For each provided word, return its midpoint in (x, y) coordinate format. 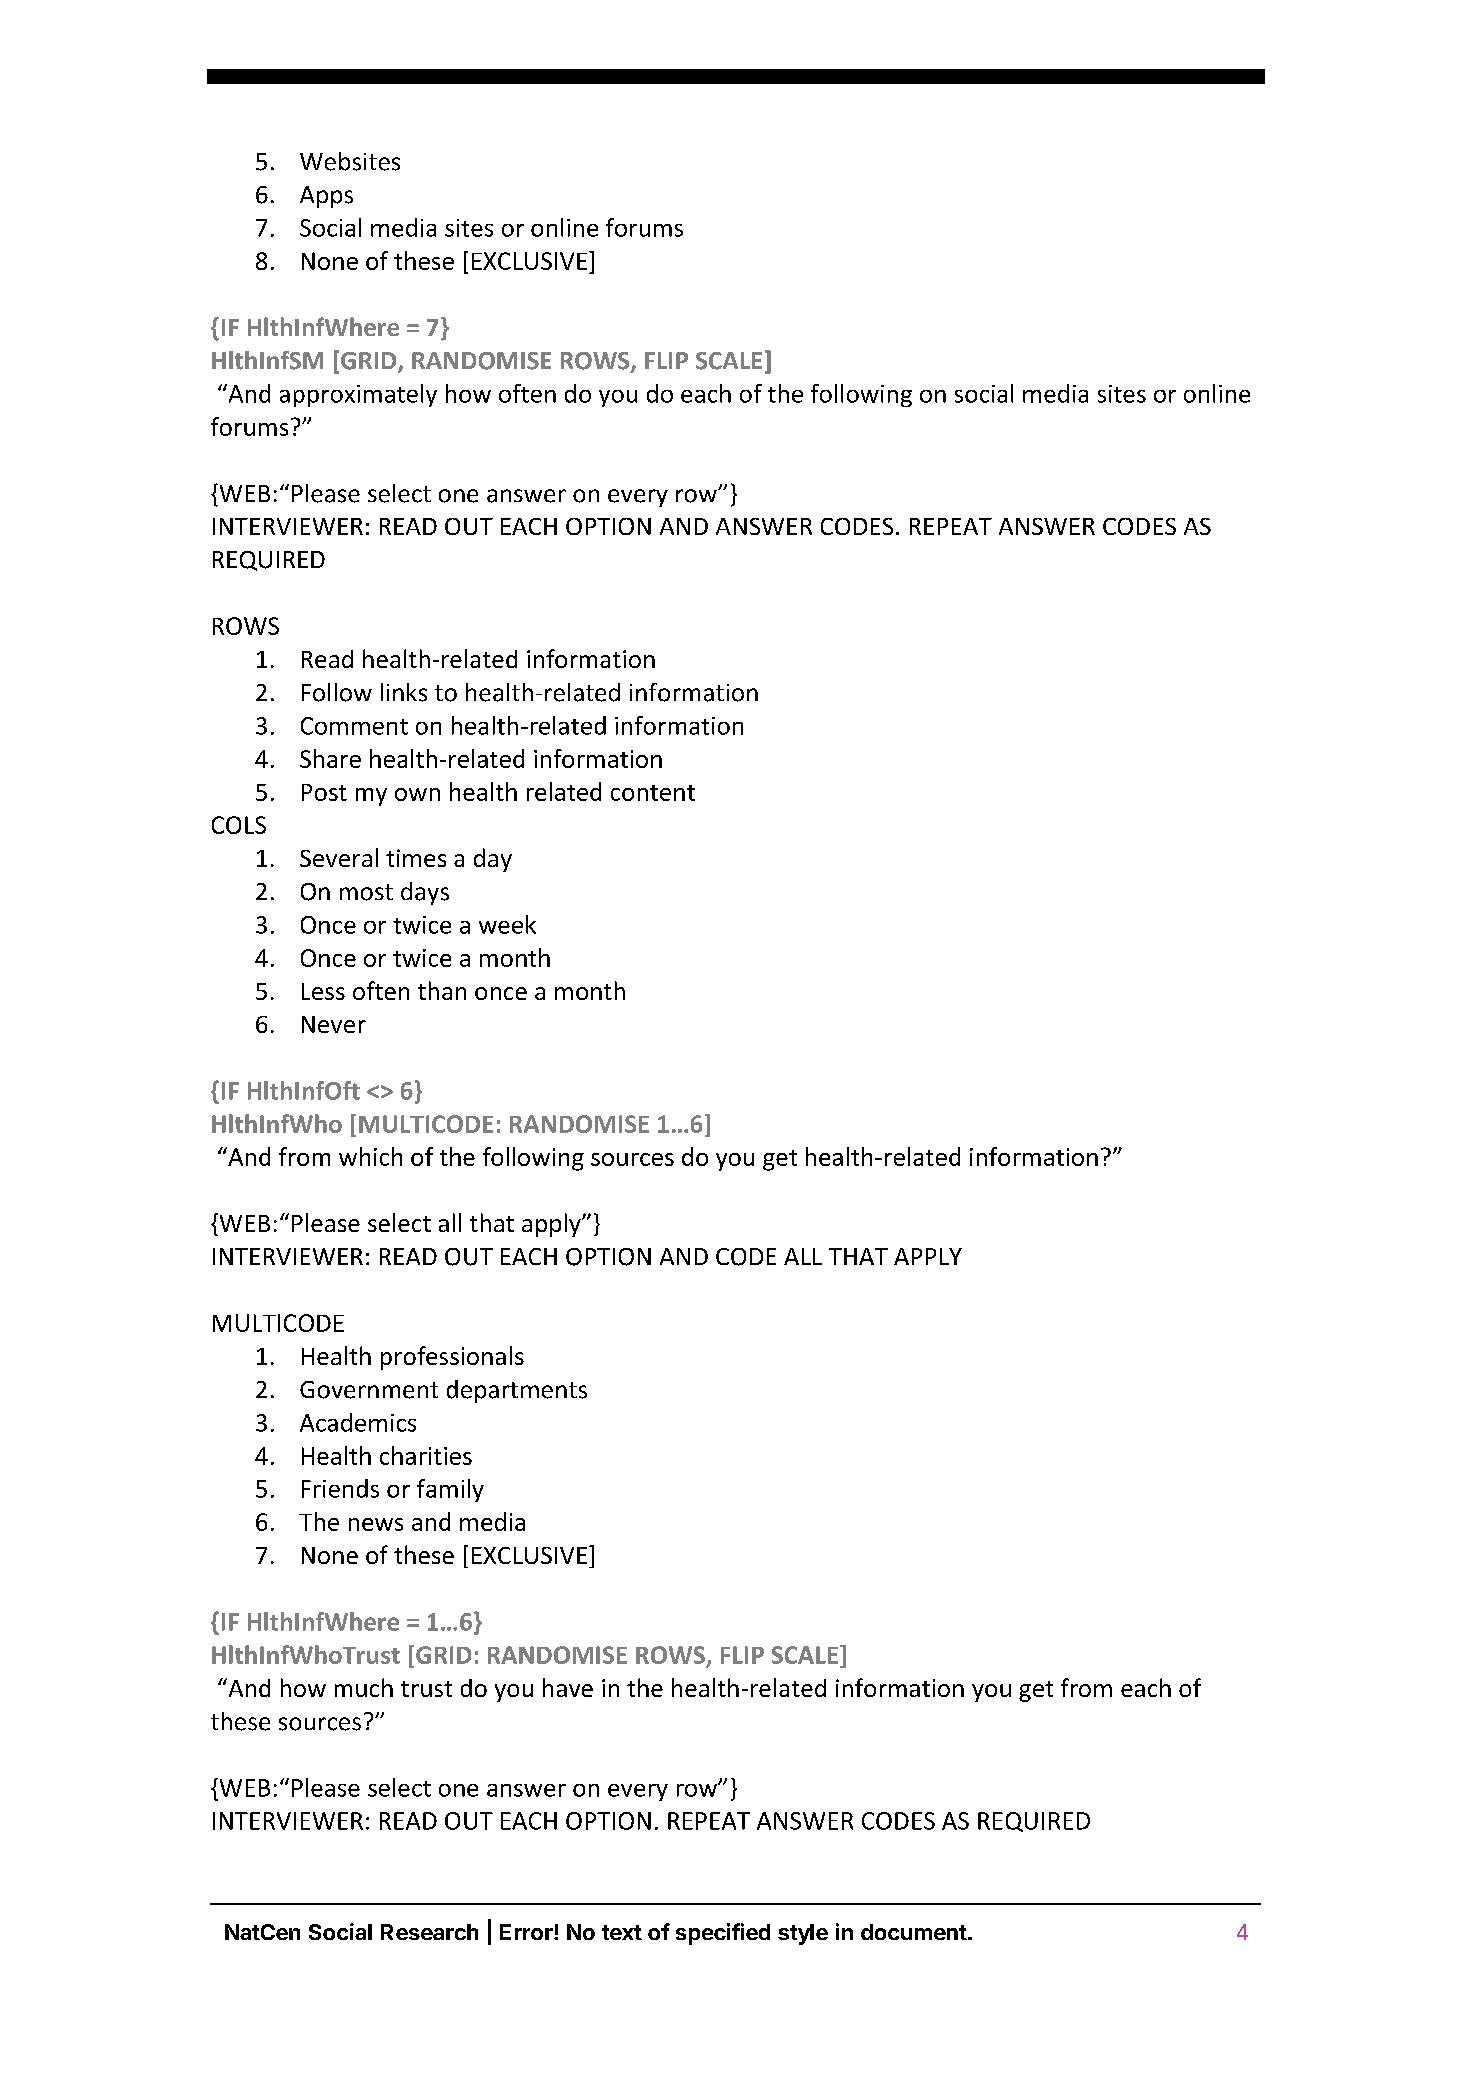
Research (429, 1932)
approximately (358, 395)
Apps (326, 197)
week (507, 924)
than (442, 990)
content (653, 793)
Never (334, 1024)
